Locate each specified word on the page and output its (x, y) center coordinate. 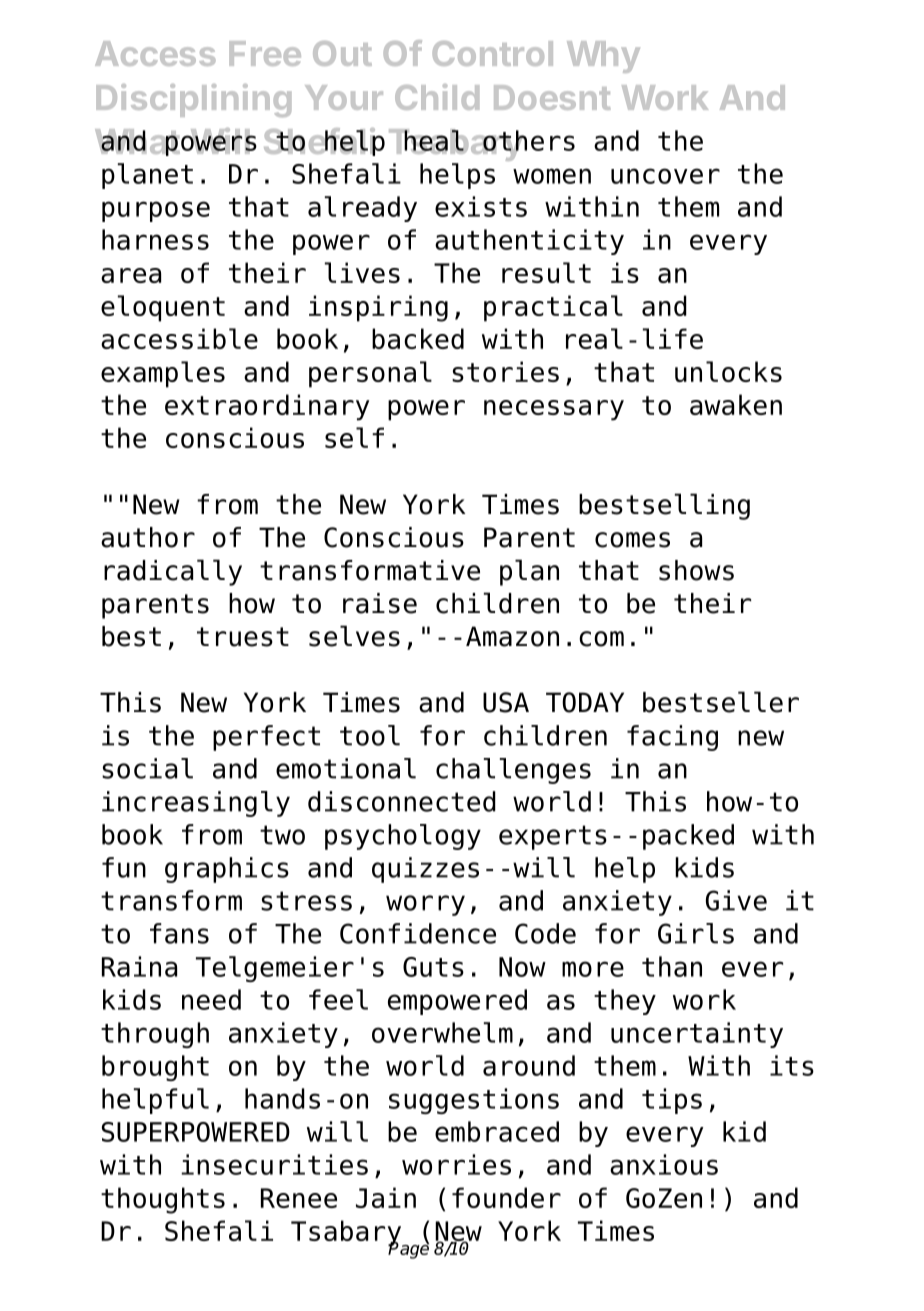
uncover (665, 176)
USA (506, 702)
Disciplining (193, 100)
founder (506, 1197)
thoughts (163, 1200)
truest (243, 637)
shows (696, 570)
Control (493, 53)
